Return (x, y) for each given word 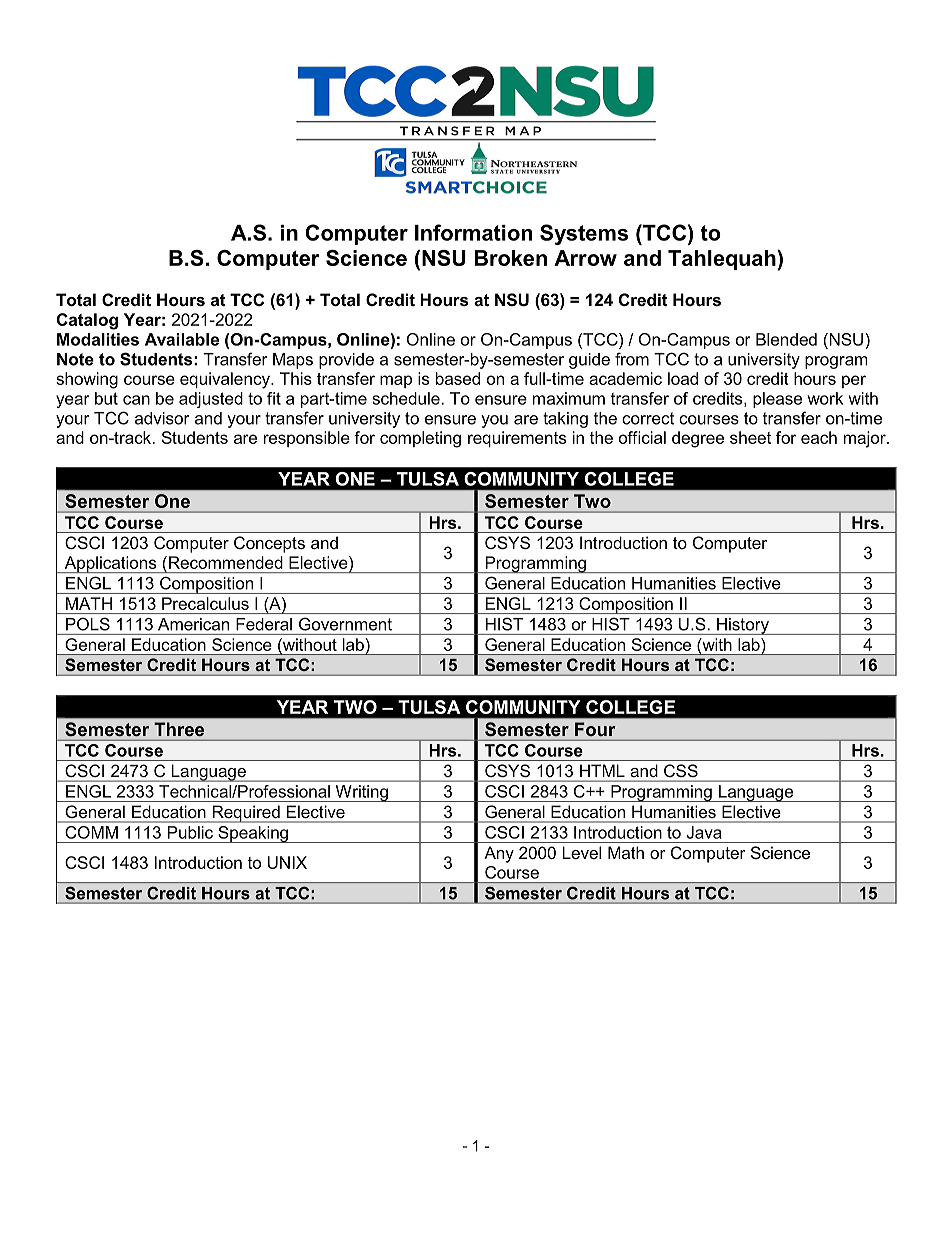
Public (190, 832)
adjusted (211, 400)
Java (704, 832)
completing (420, 439)
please (777, 400)
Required (246, 814)
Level (581, 852)
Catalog (87, 321)
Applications (110, 564)
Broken (511, 258)
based (458, 378)
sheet (750, 437)
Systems (584, 234)
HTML (602, 771)
